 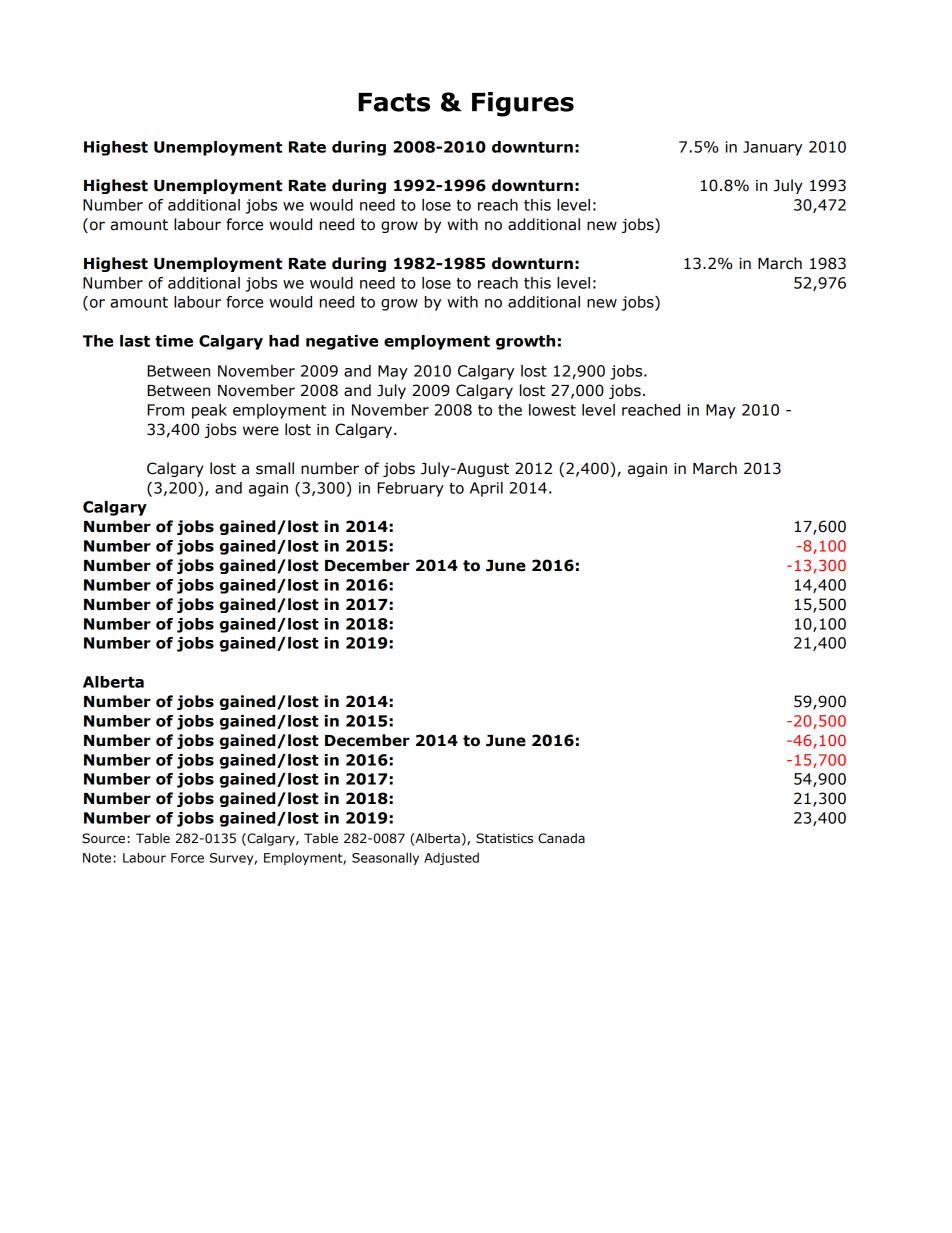 What do you see at coordinates (342, 342) in the page?
I see `negative` at bounding box center [342, 342].
